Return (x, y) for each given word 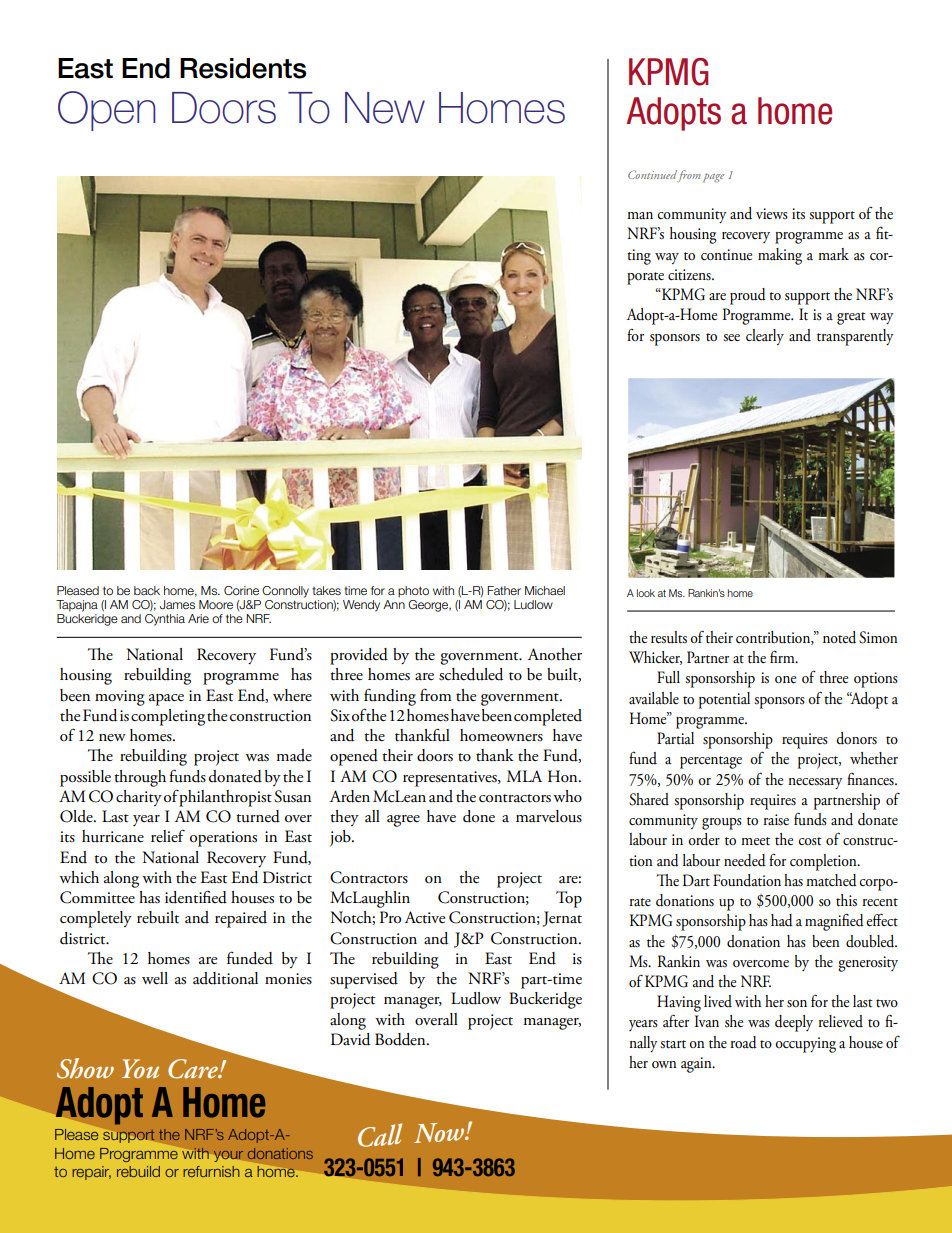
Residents (243, 68)
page (713, 178)
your (228, 1156)
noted (839, 637)
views (772, 214)
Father (504, 590)
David (350, 1039)
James (177, 604)
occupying (805, 1045)
